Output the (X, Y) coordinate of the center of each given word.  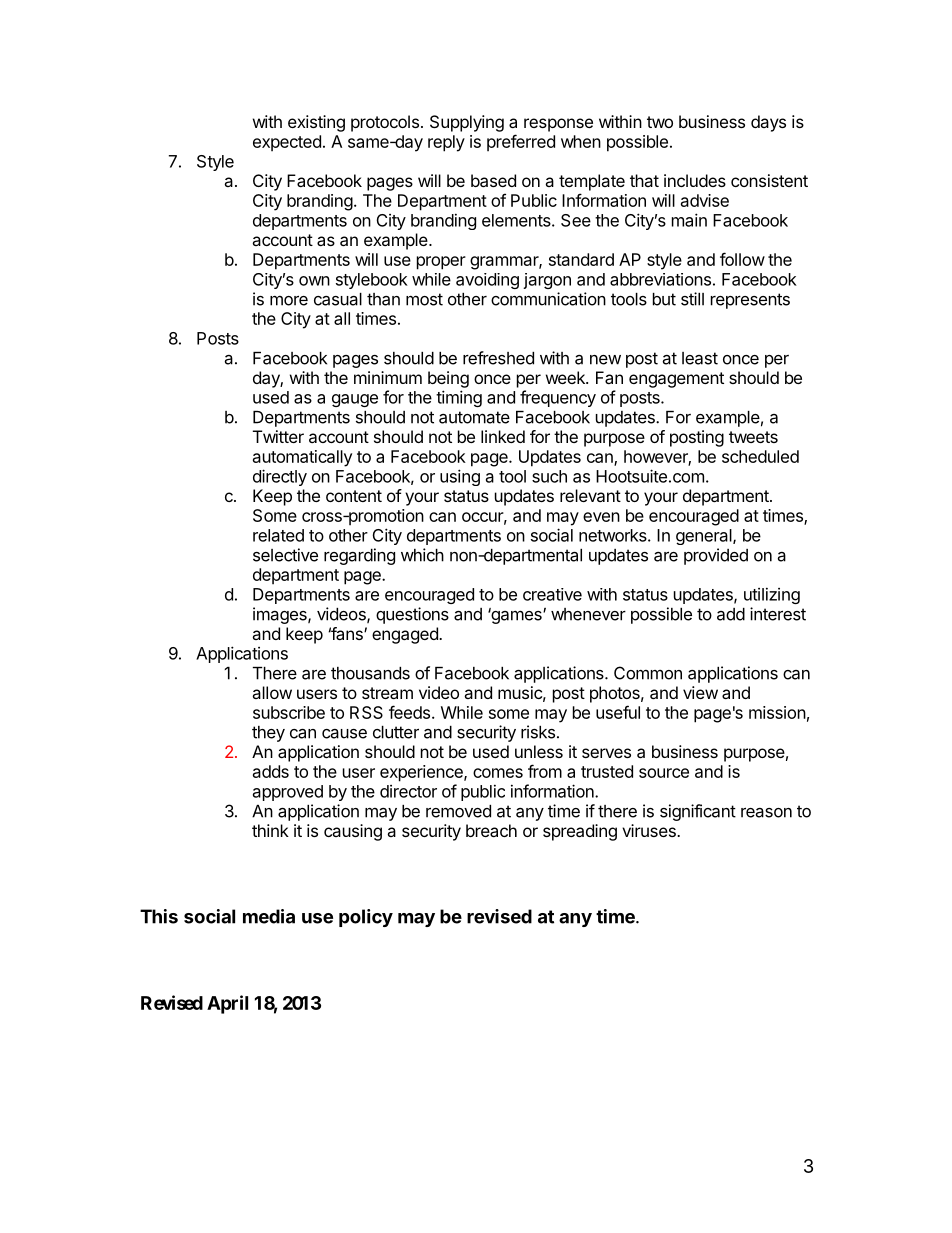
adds (271, 771)
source (664, 773)
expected (287, 143)
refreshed (498, 358)
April (227, 1004)
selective (285, 555)
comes (498, 773)
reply (446, 143)
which (422, 555)
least (700, 358)
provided (716, 556)
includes (695, 180)
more (289, 300)
